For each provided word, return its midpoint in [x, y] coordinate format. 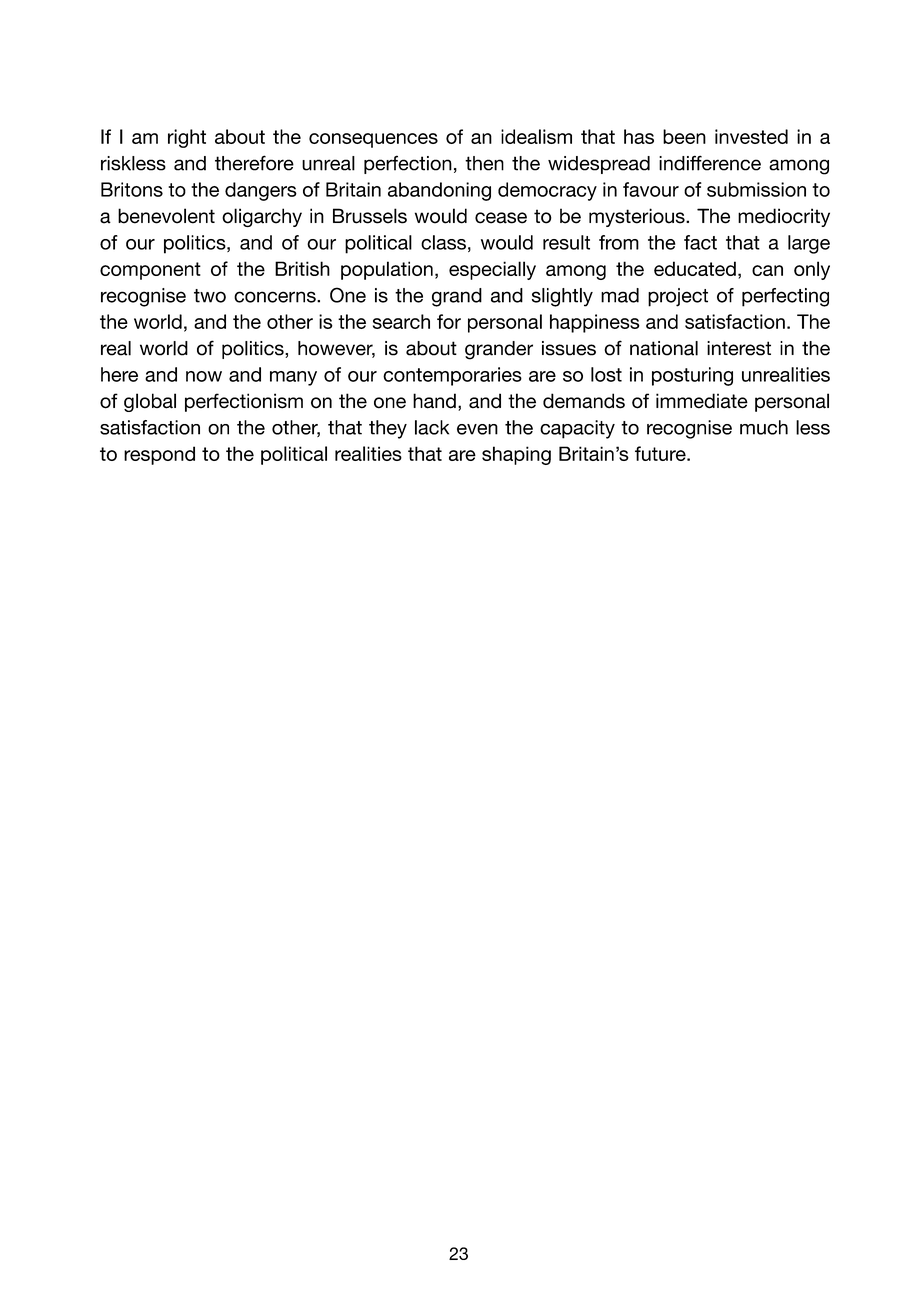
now [204, 376]
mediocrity [784, 217]
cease [501, 218]
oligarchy [262, 217]
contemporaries [452, 376]
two [210, 296]
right [187, 138]
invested [751, 136]
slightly [562, 297]
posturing [692, 376]
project [678, 297]
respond [159, 455]
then [484, 163]
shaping [516, 455]
